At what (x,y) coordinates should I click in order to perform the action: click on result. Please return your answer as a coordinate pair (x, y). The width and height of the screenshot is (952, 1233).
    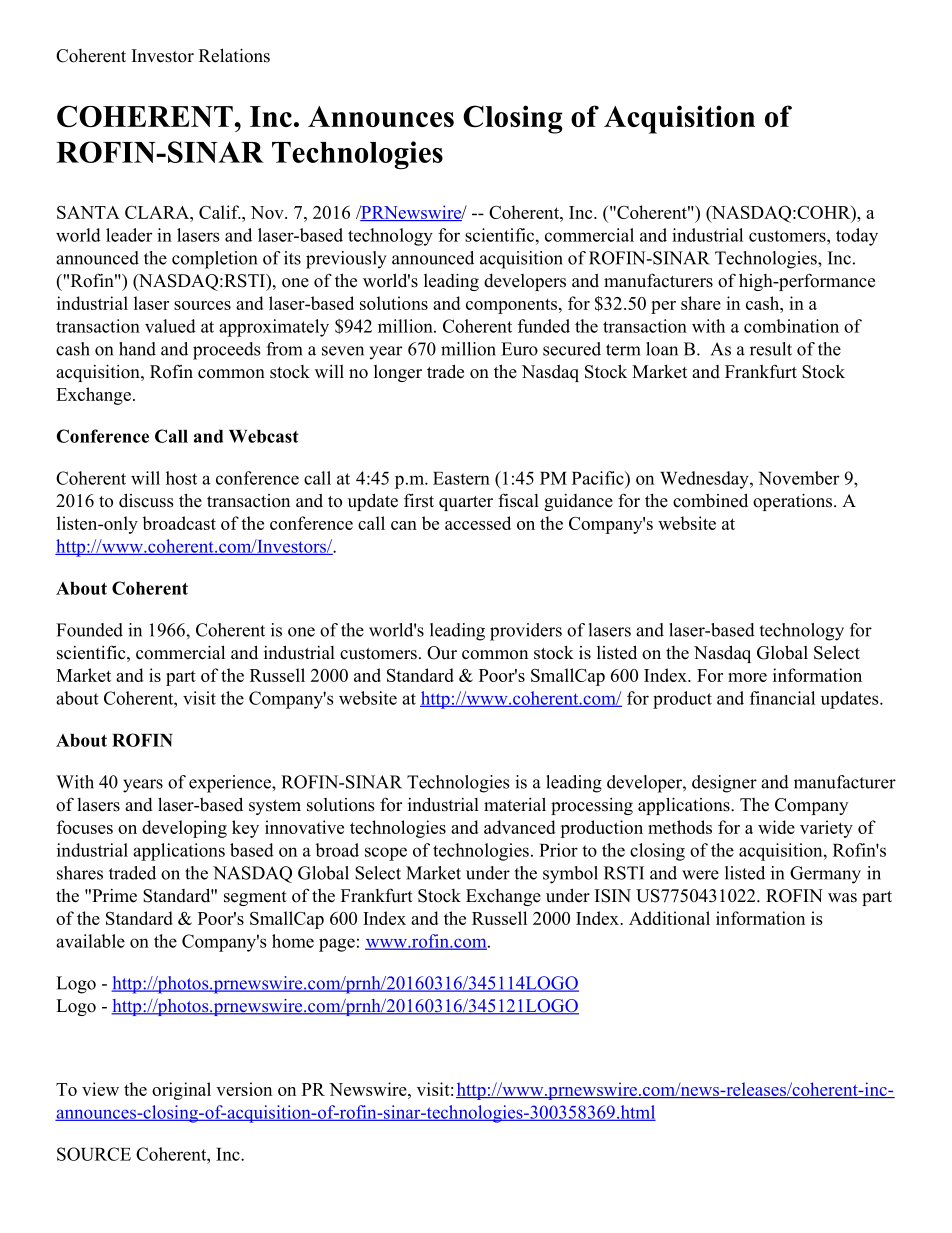
    Looking at the image, I should click on (771, 349).
